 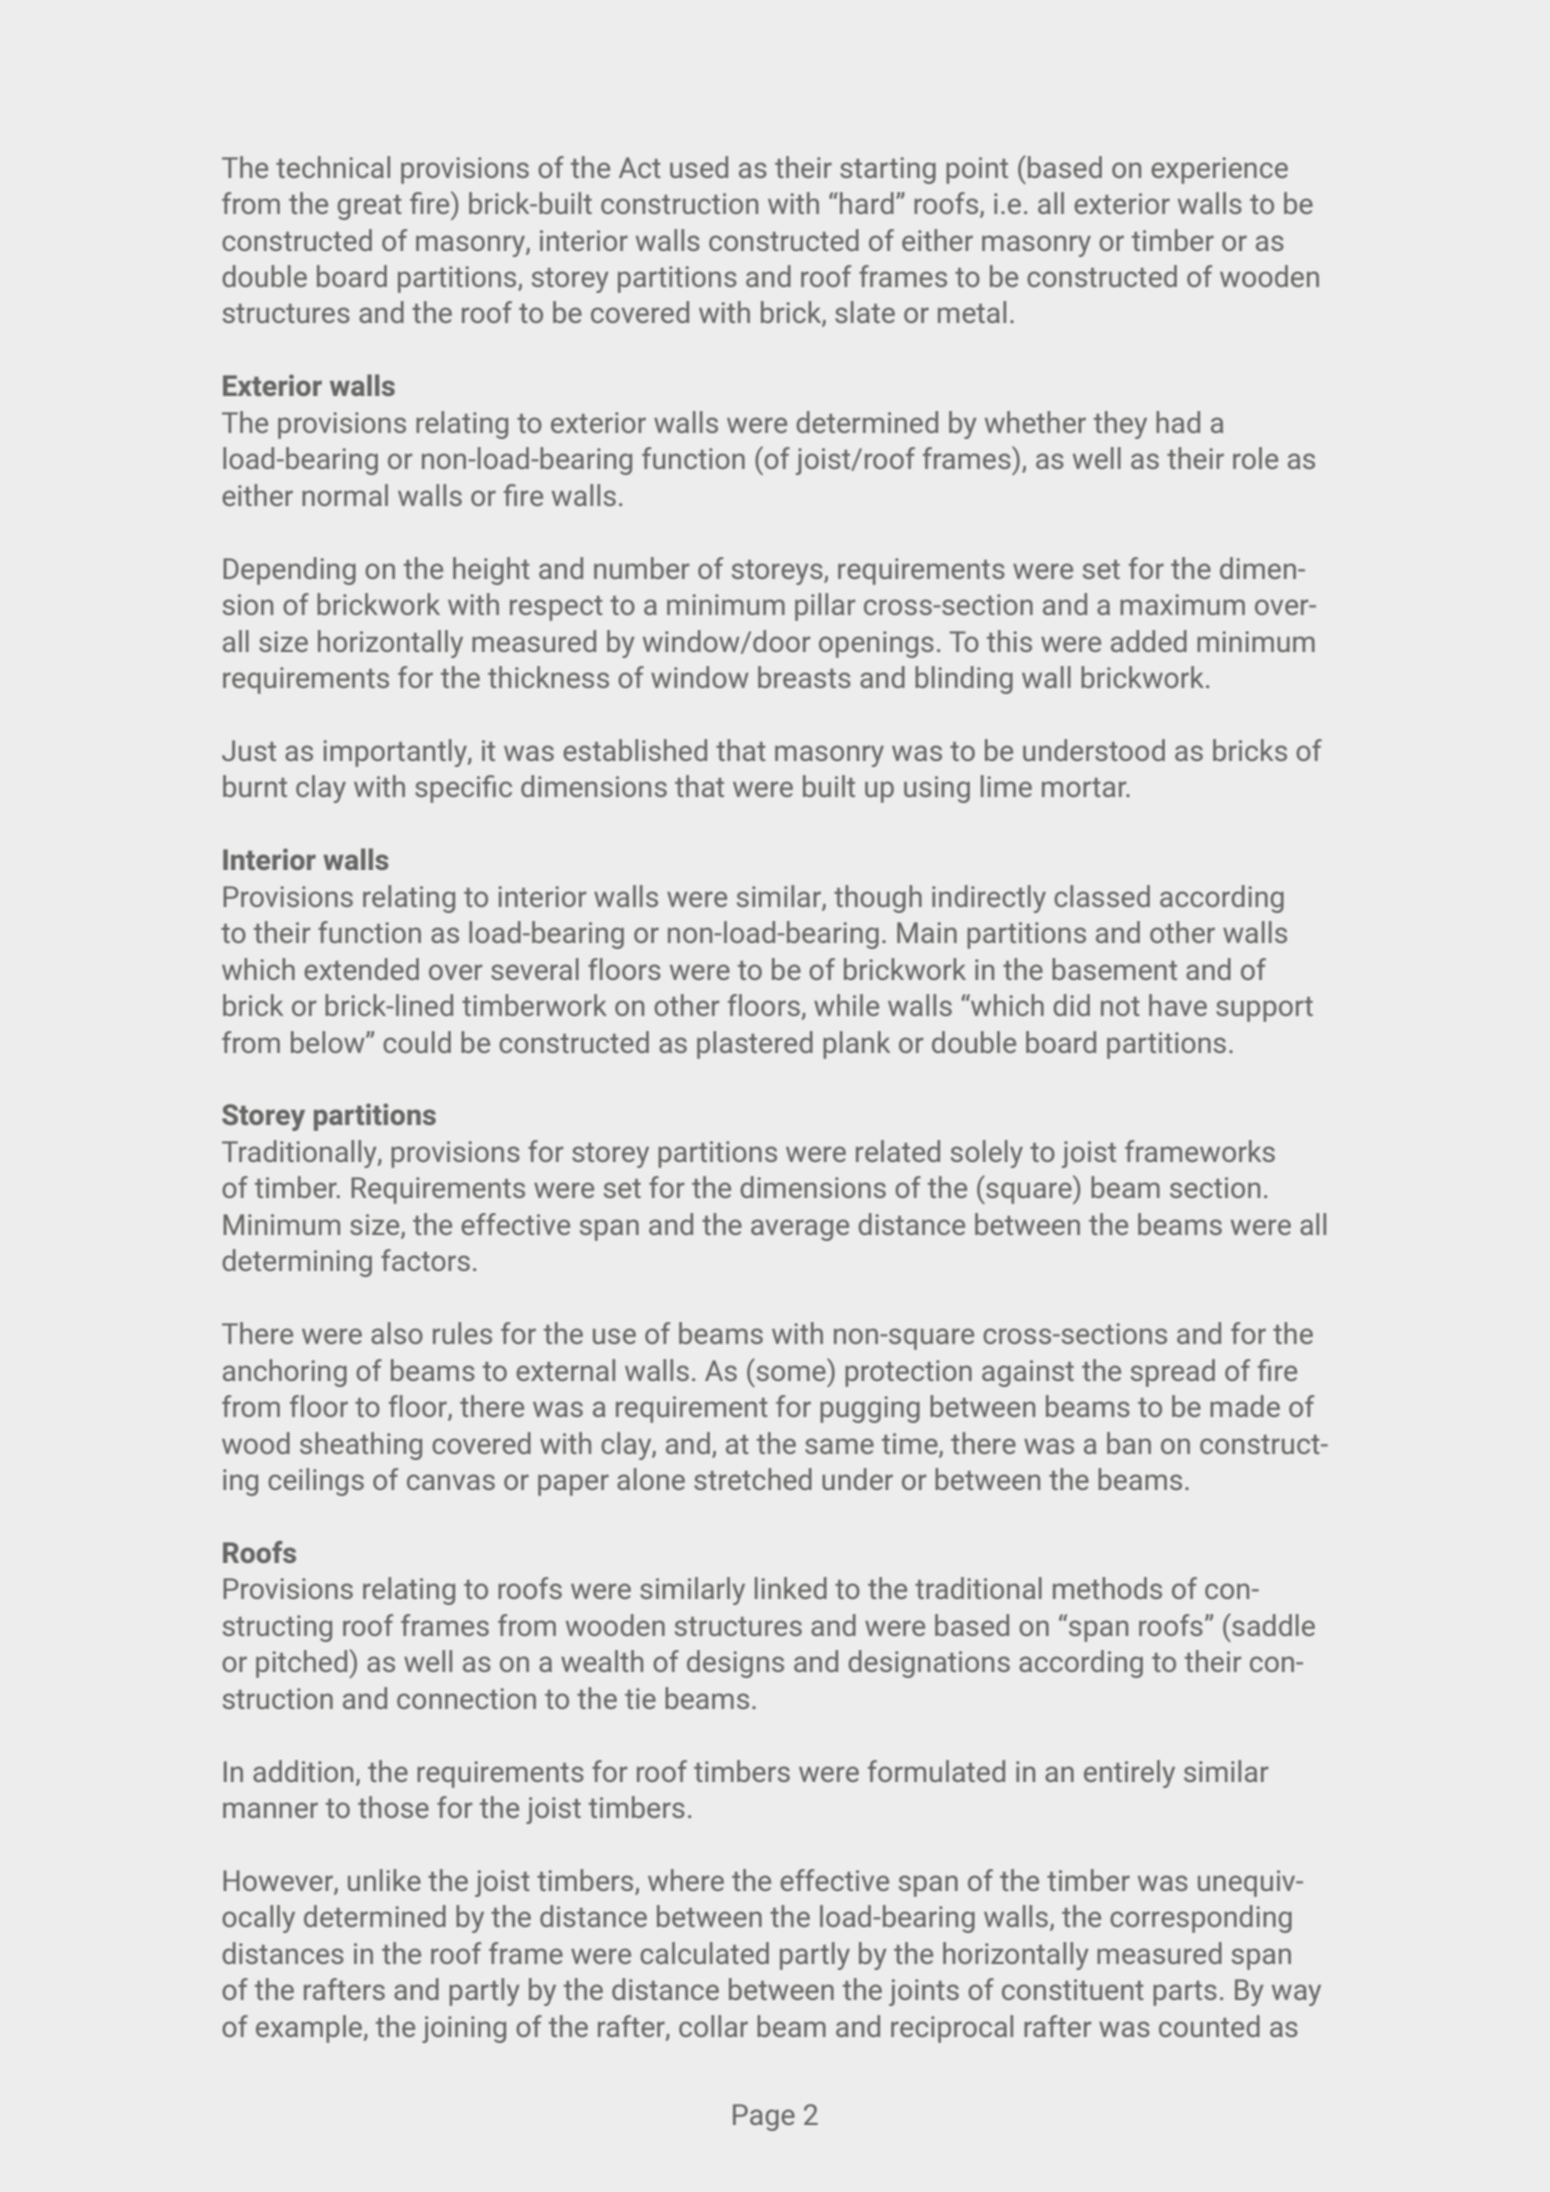 I want to click on great, so click(x=369, y=207).
